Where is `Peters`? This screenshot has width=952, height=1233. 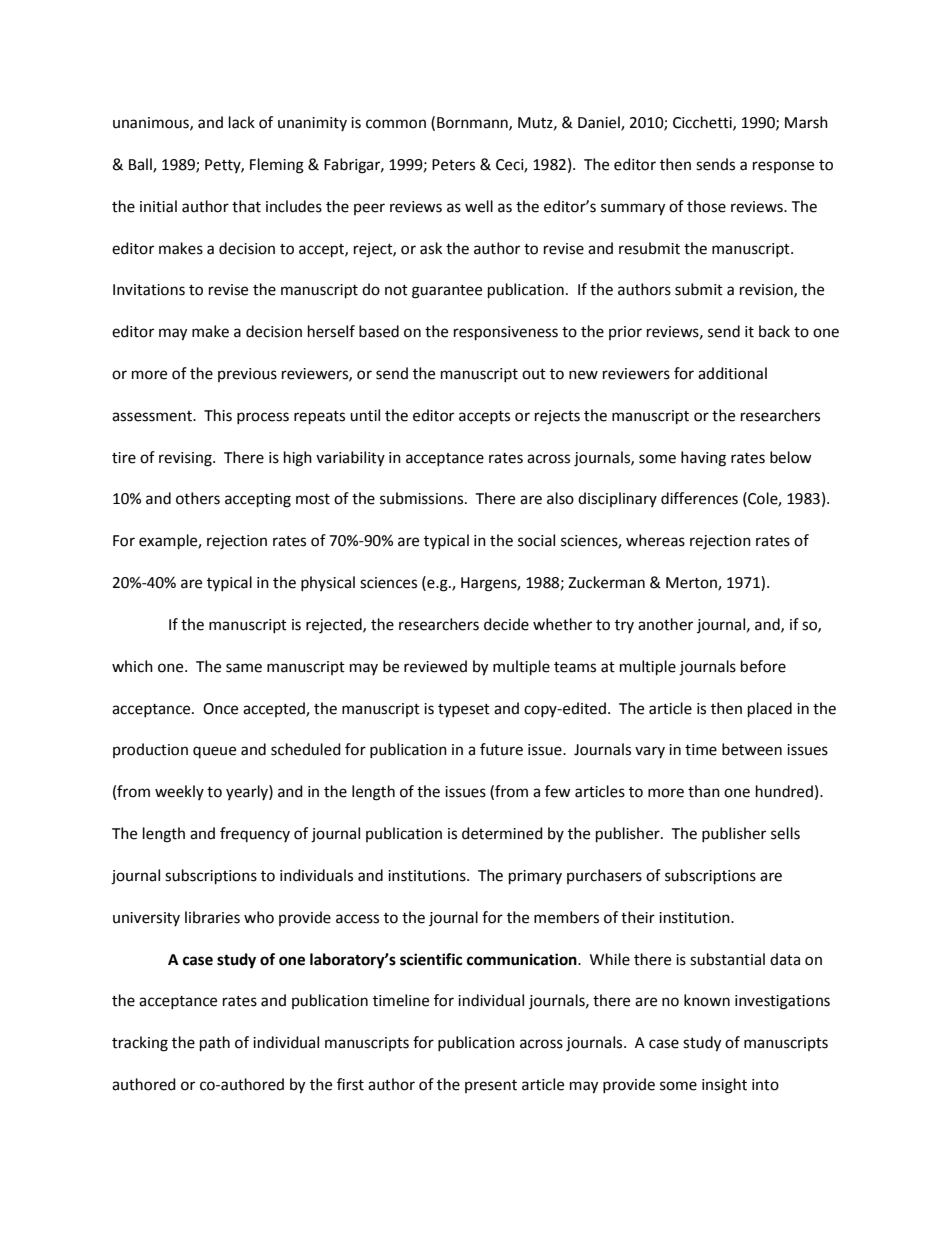 Peters is located at coordinates (453, 165).
